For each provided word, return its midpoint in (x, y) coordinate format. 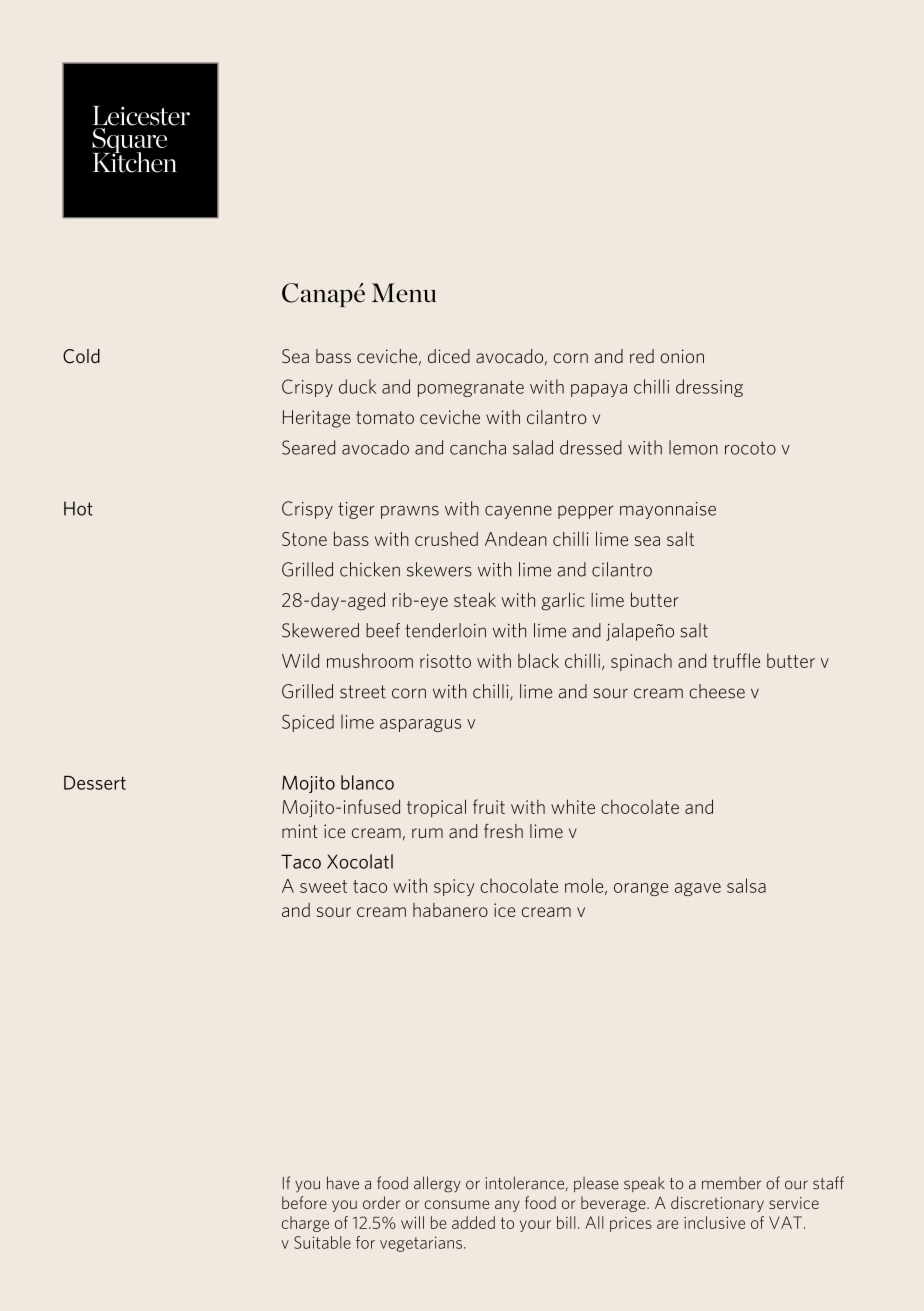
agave (698, 889)
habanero (450, 910)
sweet (323, 886)
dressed (591, 447)
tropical (436, 808)
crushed (446, 539)
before (304, 1202)
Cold (81, 356)
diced (449, 356)
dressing (709, 388)
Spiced (308, 723)
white (573, 806)
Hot (78, 508)
